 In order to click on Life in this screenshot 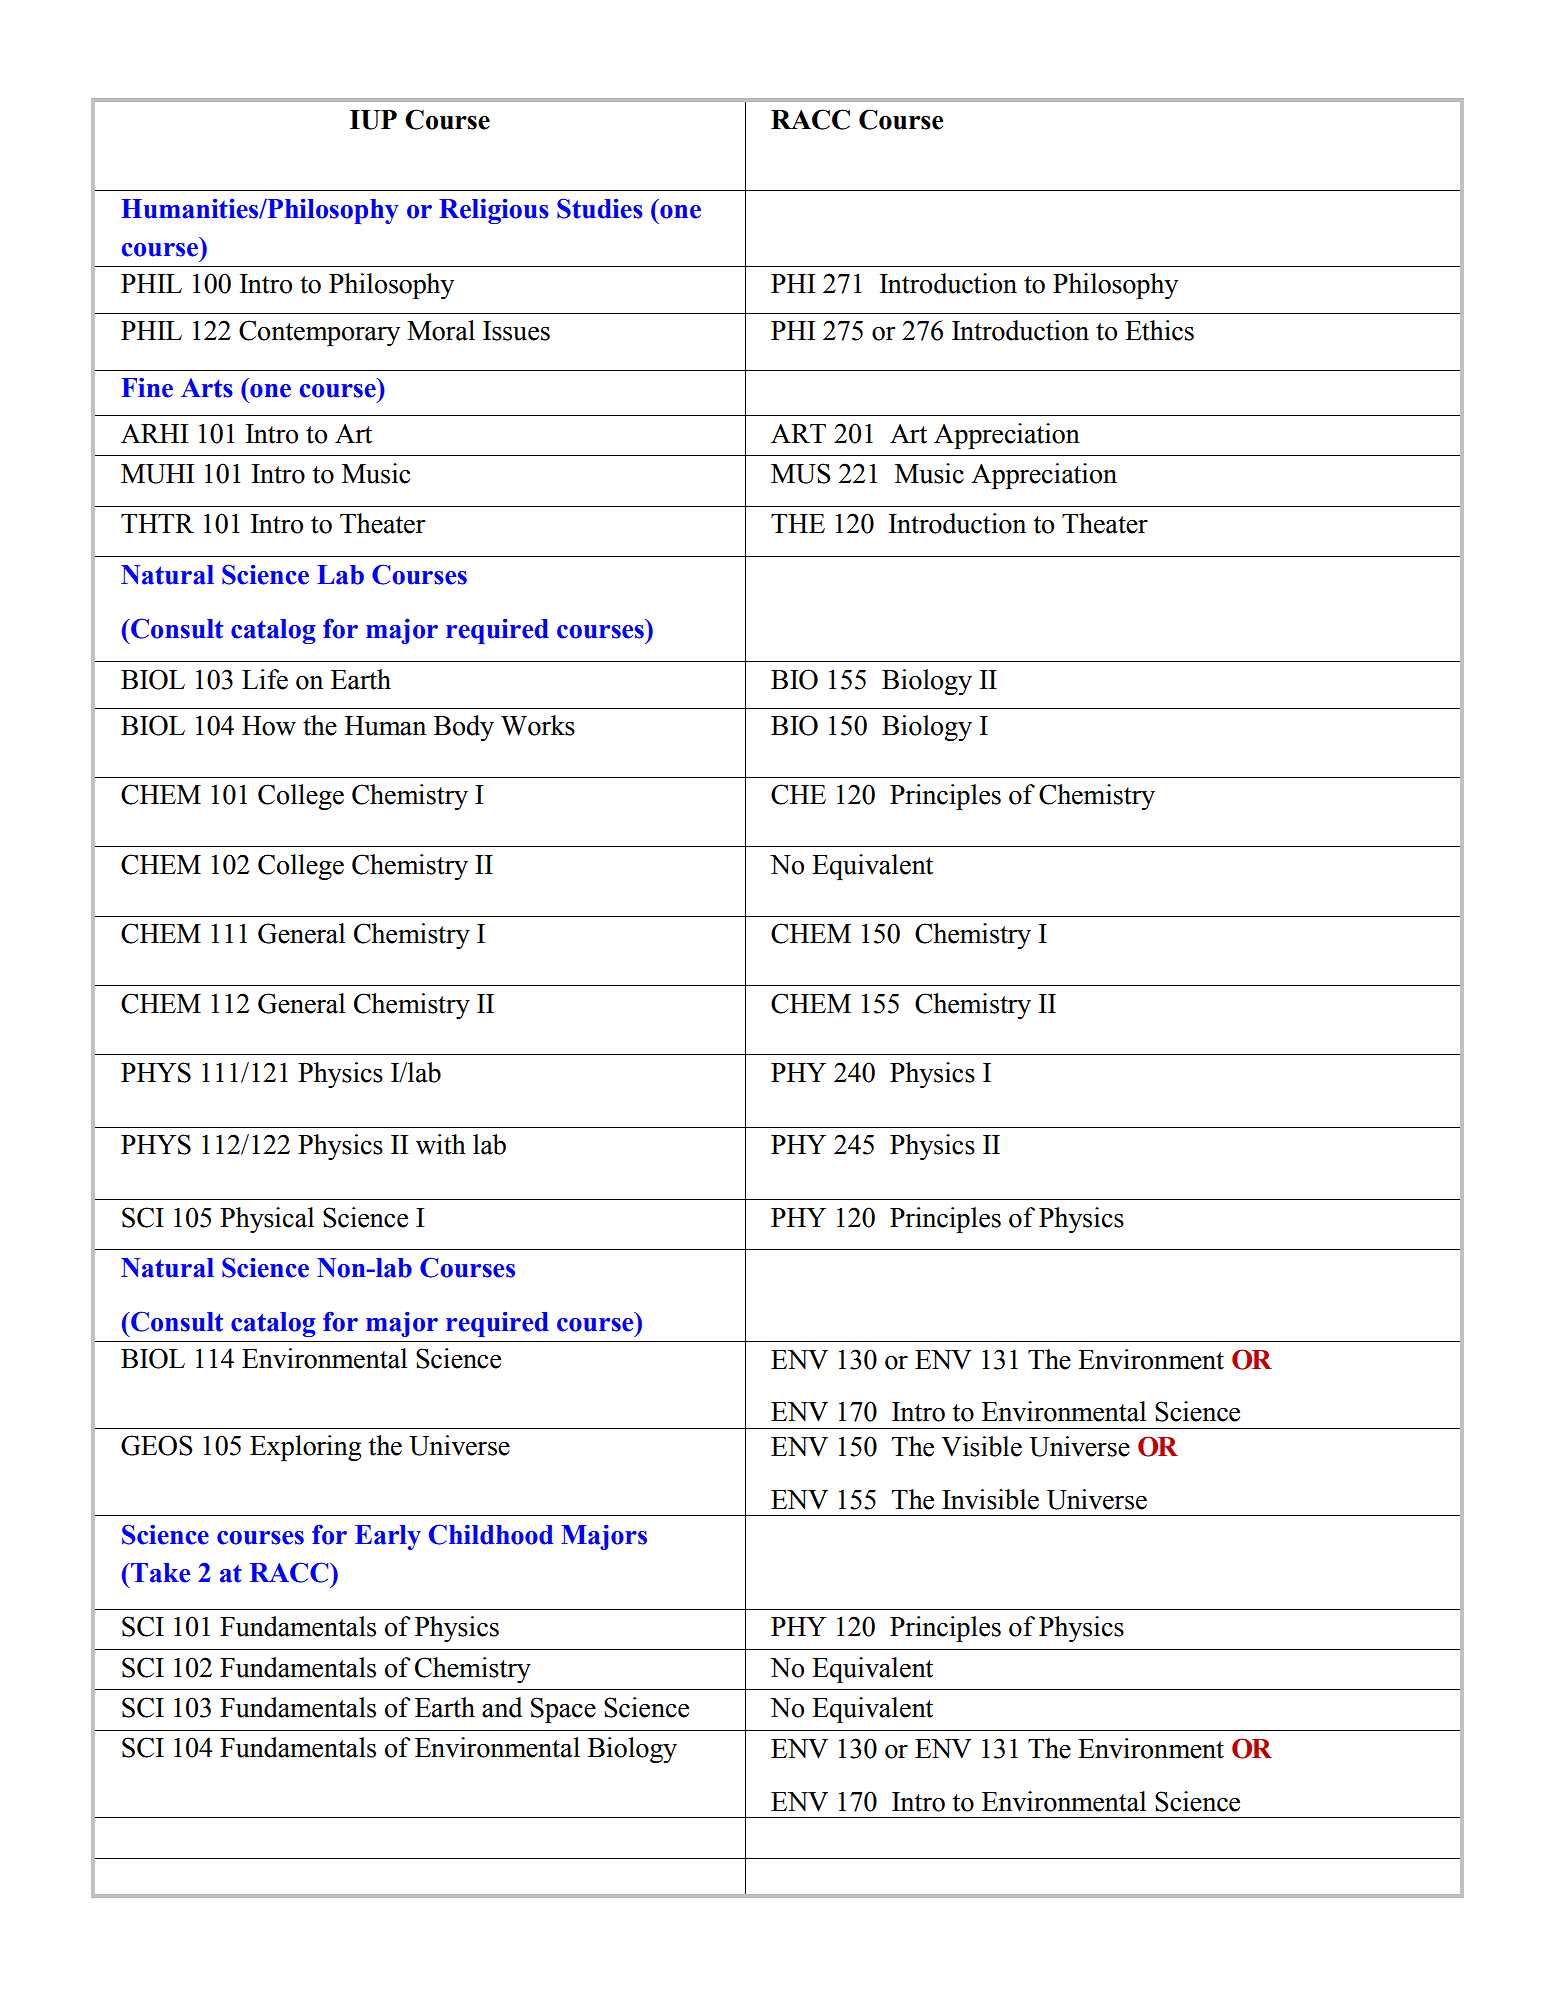, I will do `click(265, 679)`.
